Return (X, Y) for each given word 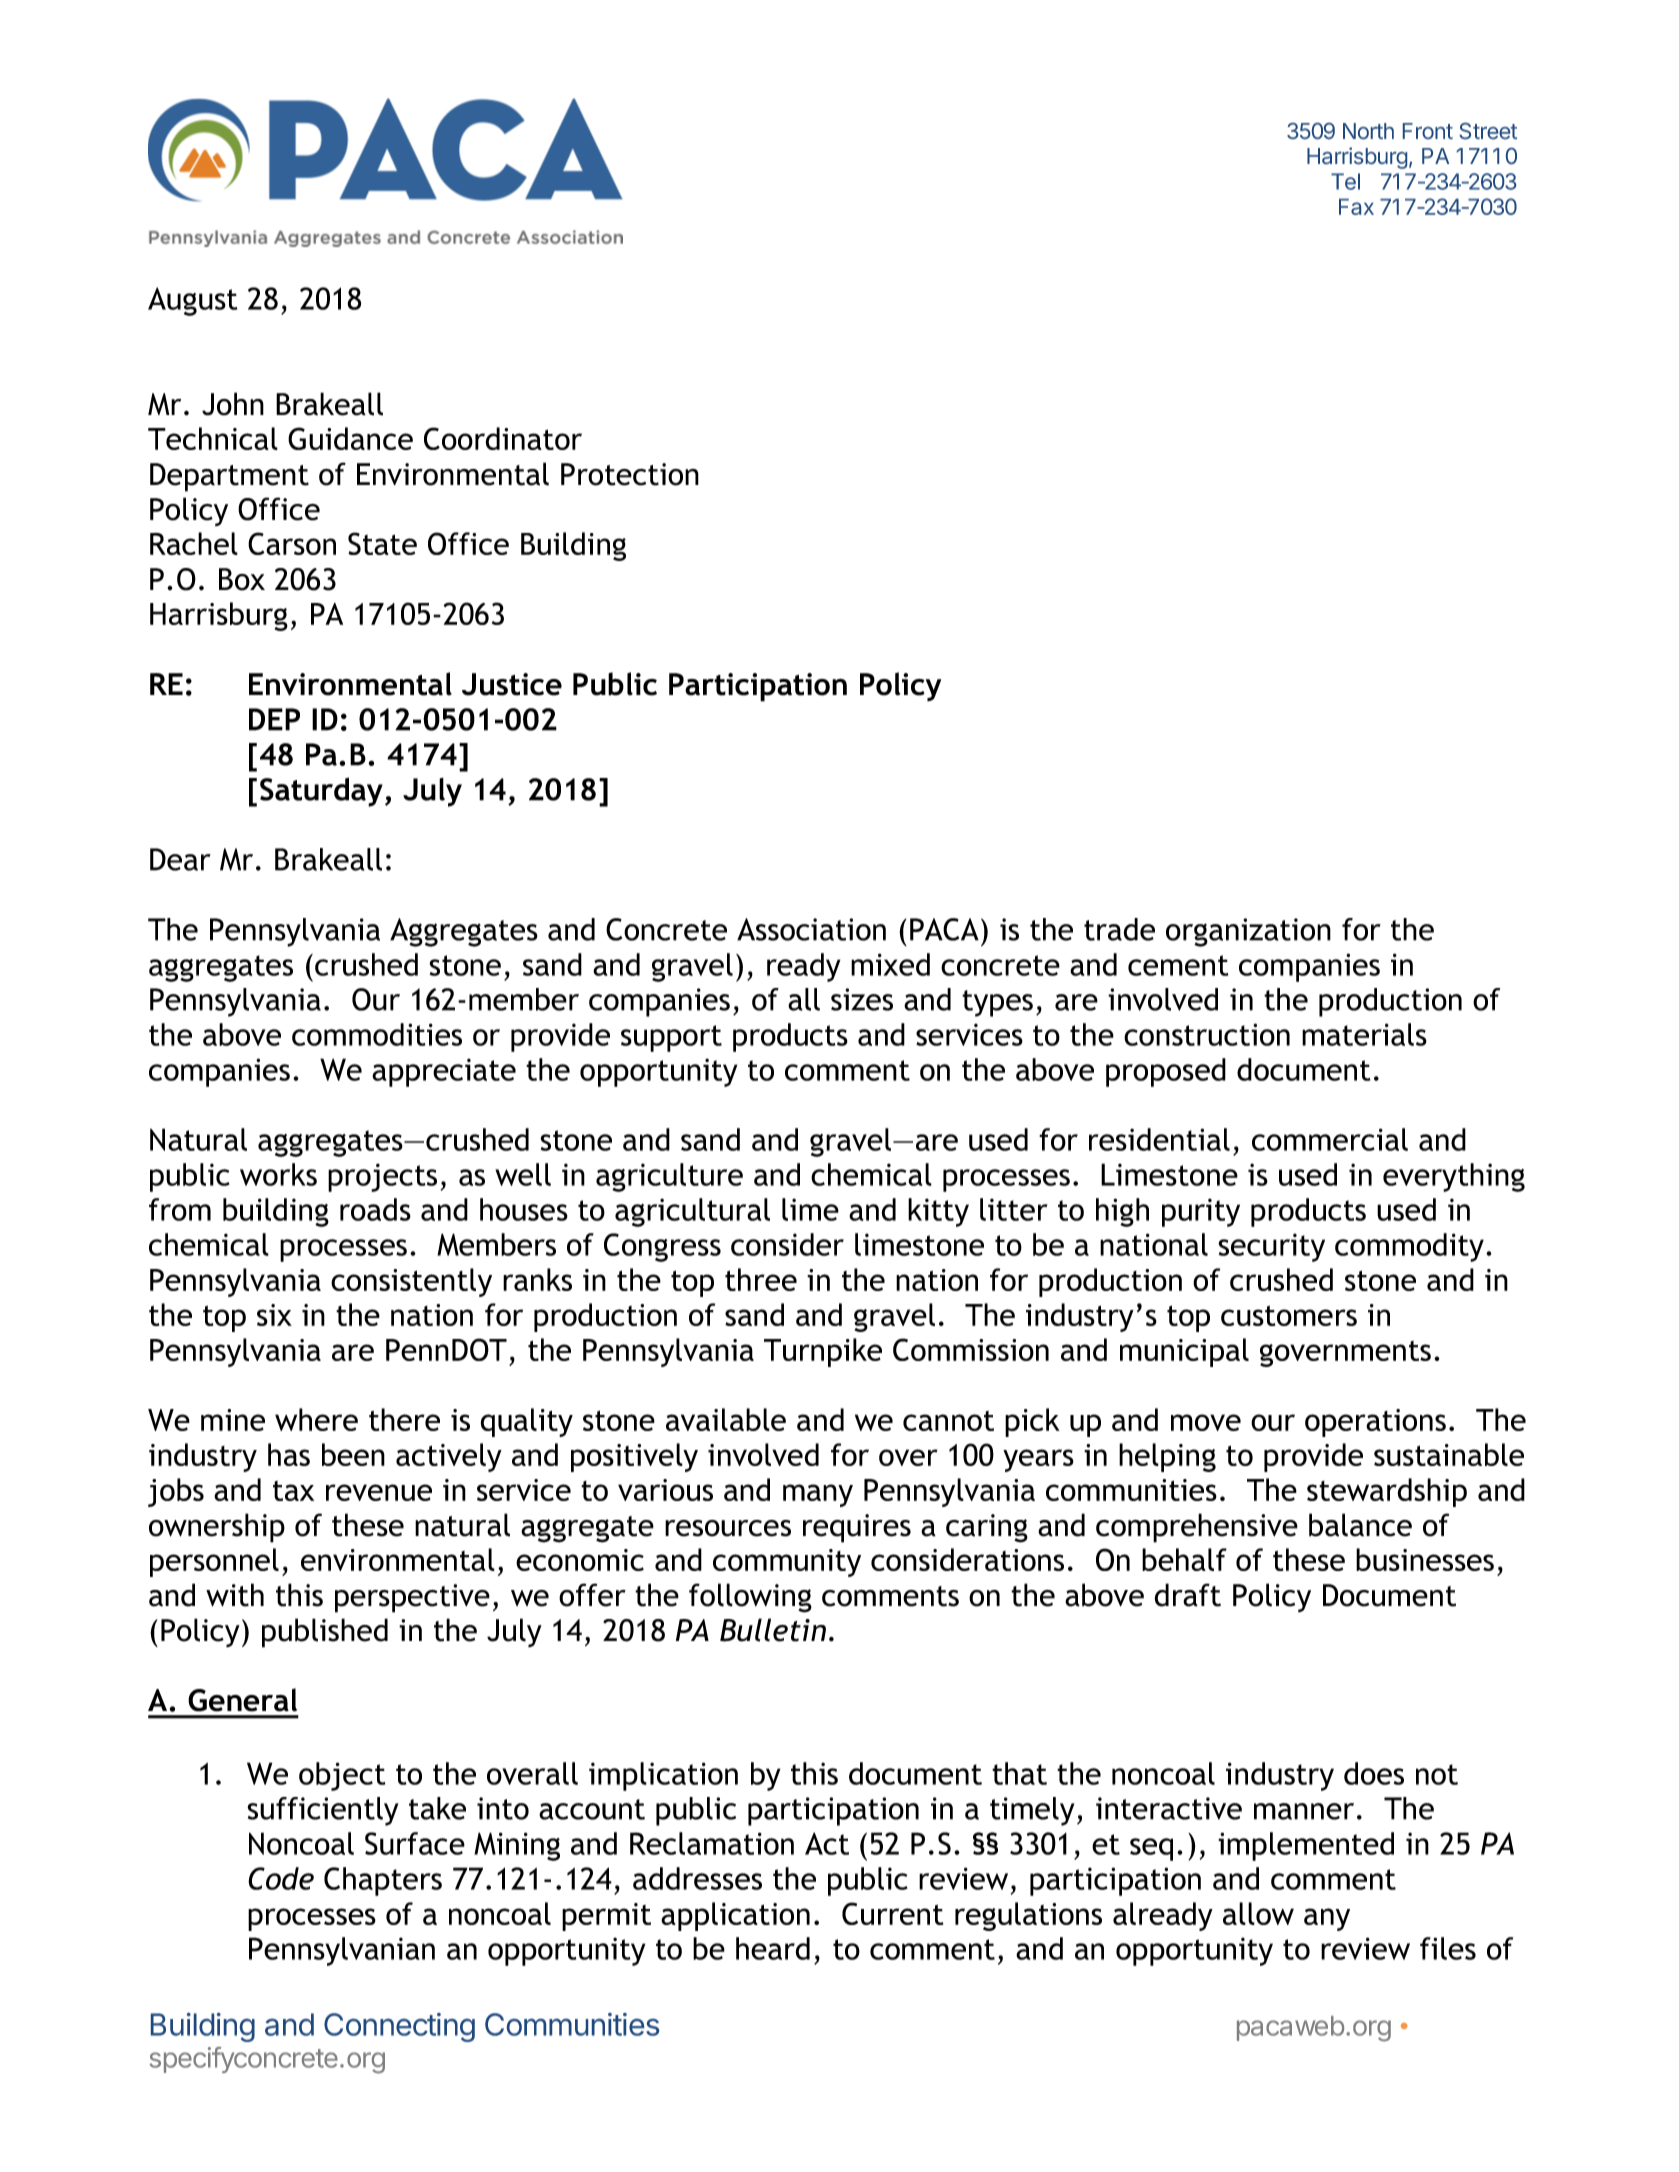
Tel (1345, 181)
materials (1364, 1034)
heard (773, 1948)
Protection (630, 474)
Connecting (399, 2027)
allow (1258, 1913)
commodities (377, 1034)
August (192, 301)
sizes (862, 999)
